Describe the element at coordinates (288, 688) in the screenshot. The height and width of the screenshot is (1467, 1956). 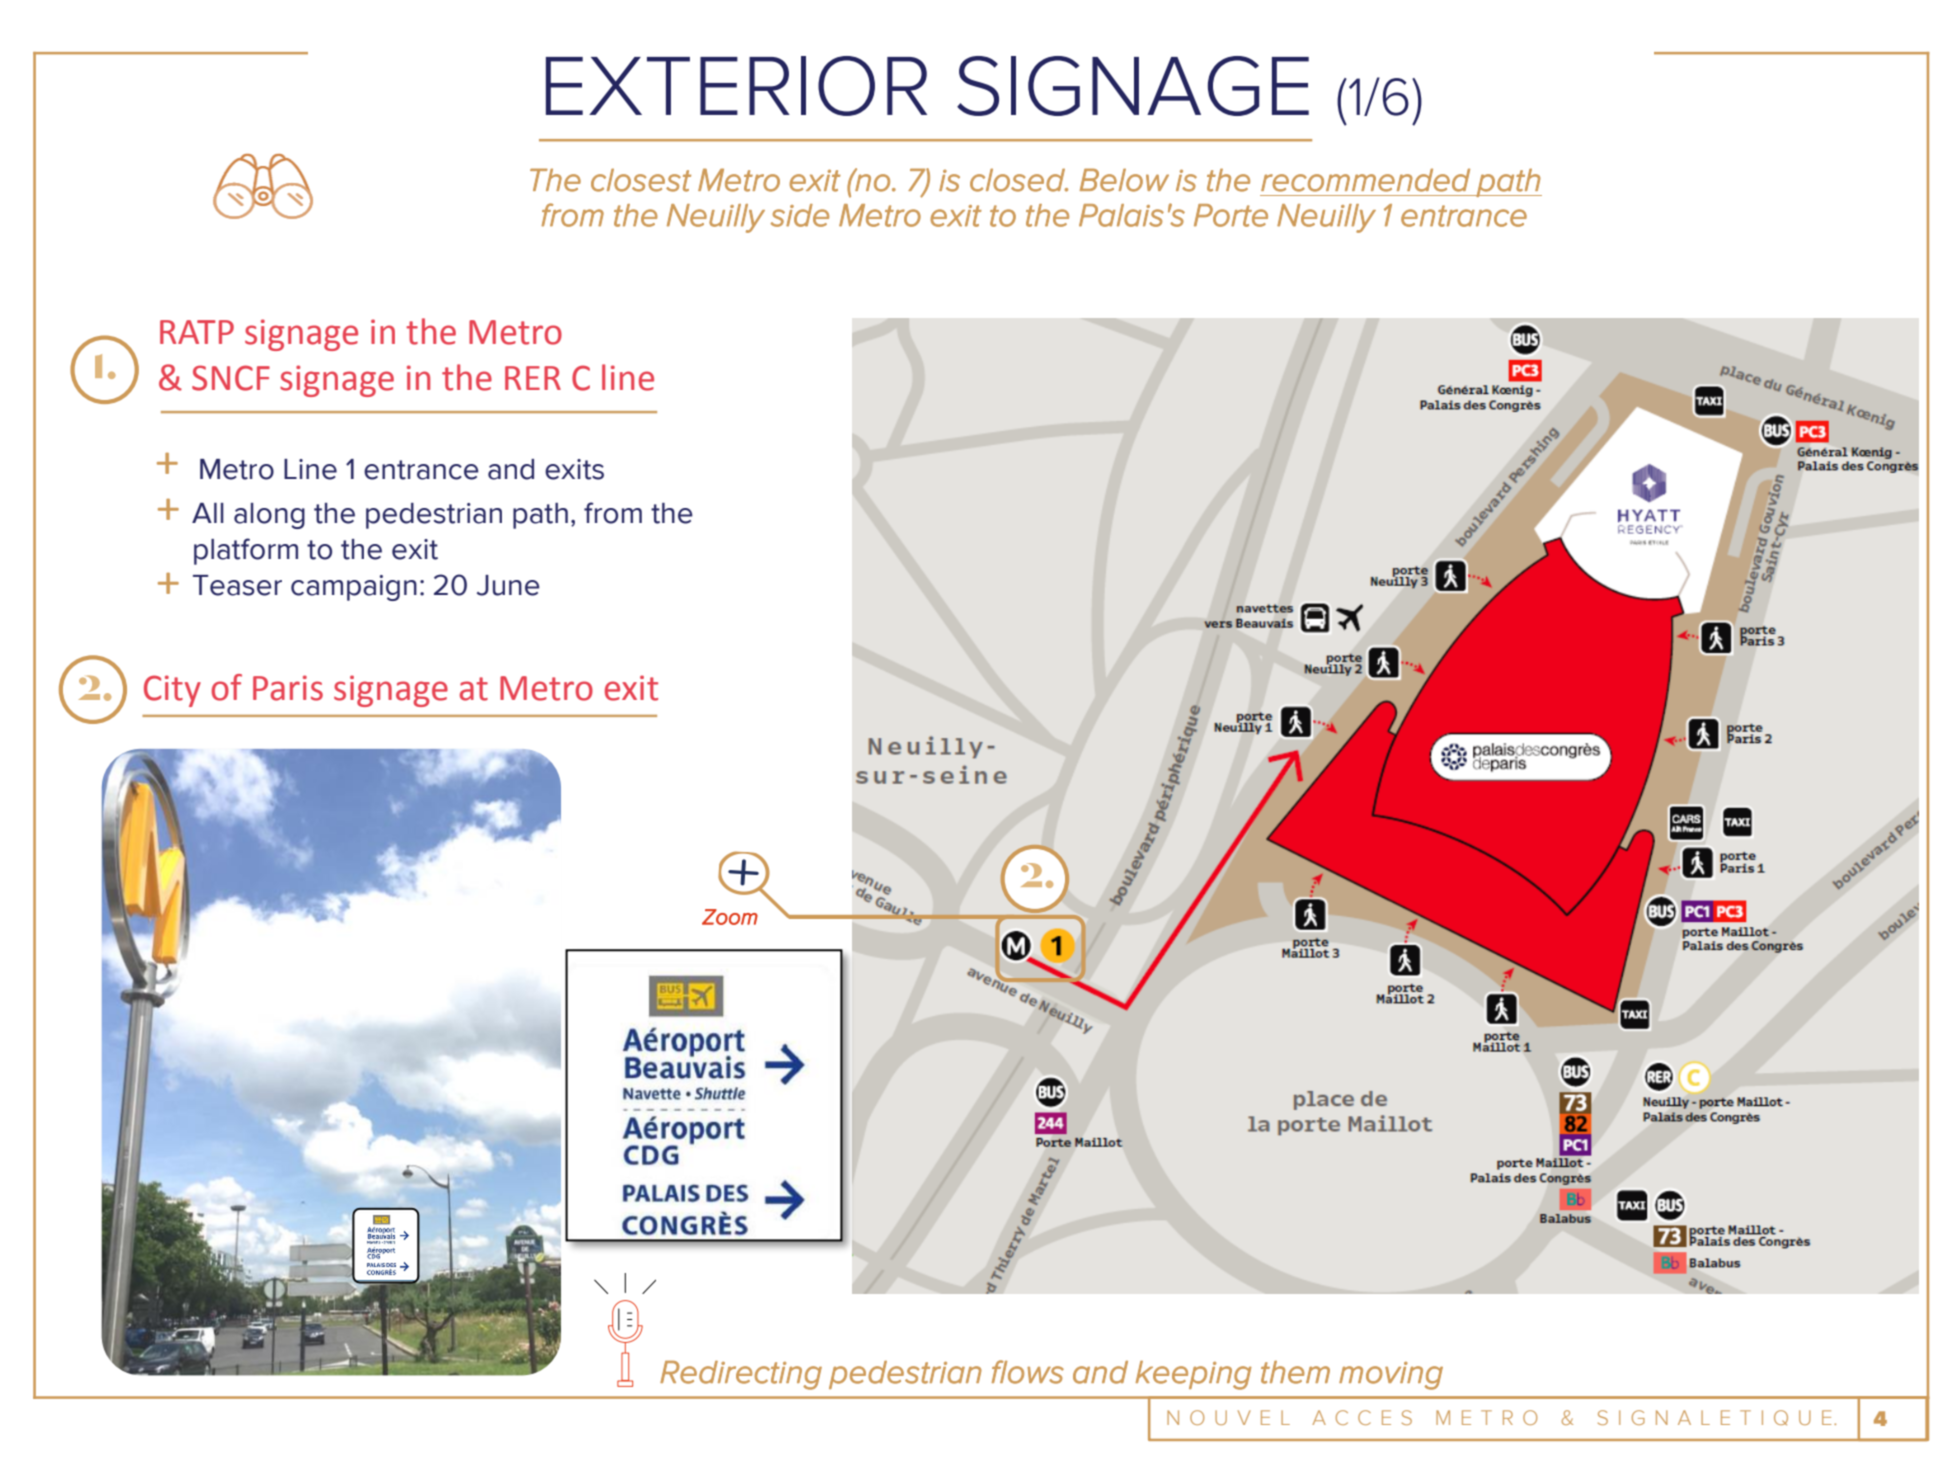
I see `Paris` at that location.
